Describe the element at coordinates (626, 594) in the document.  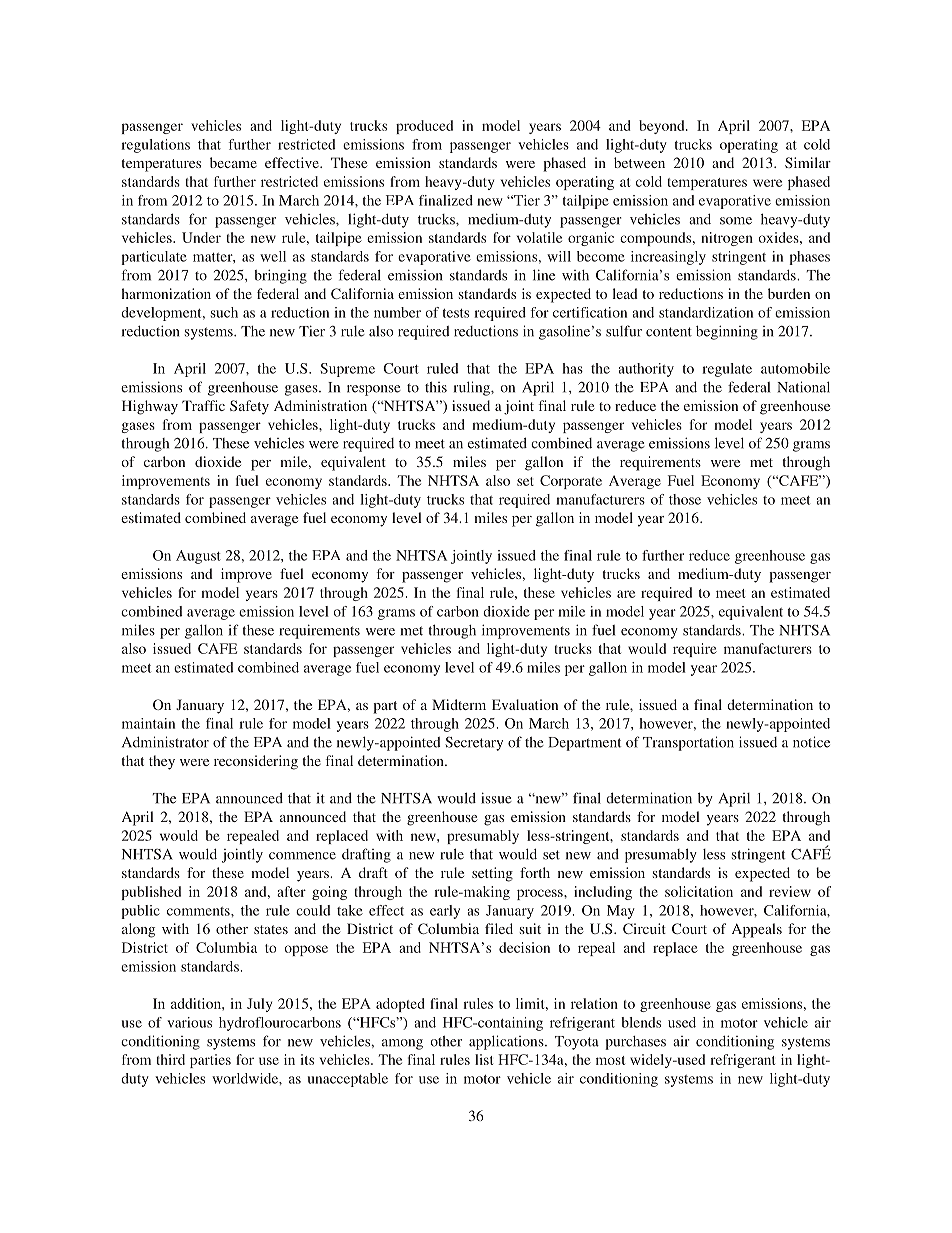
I see `are` at that location.
